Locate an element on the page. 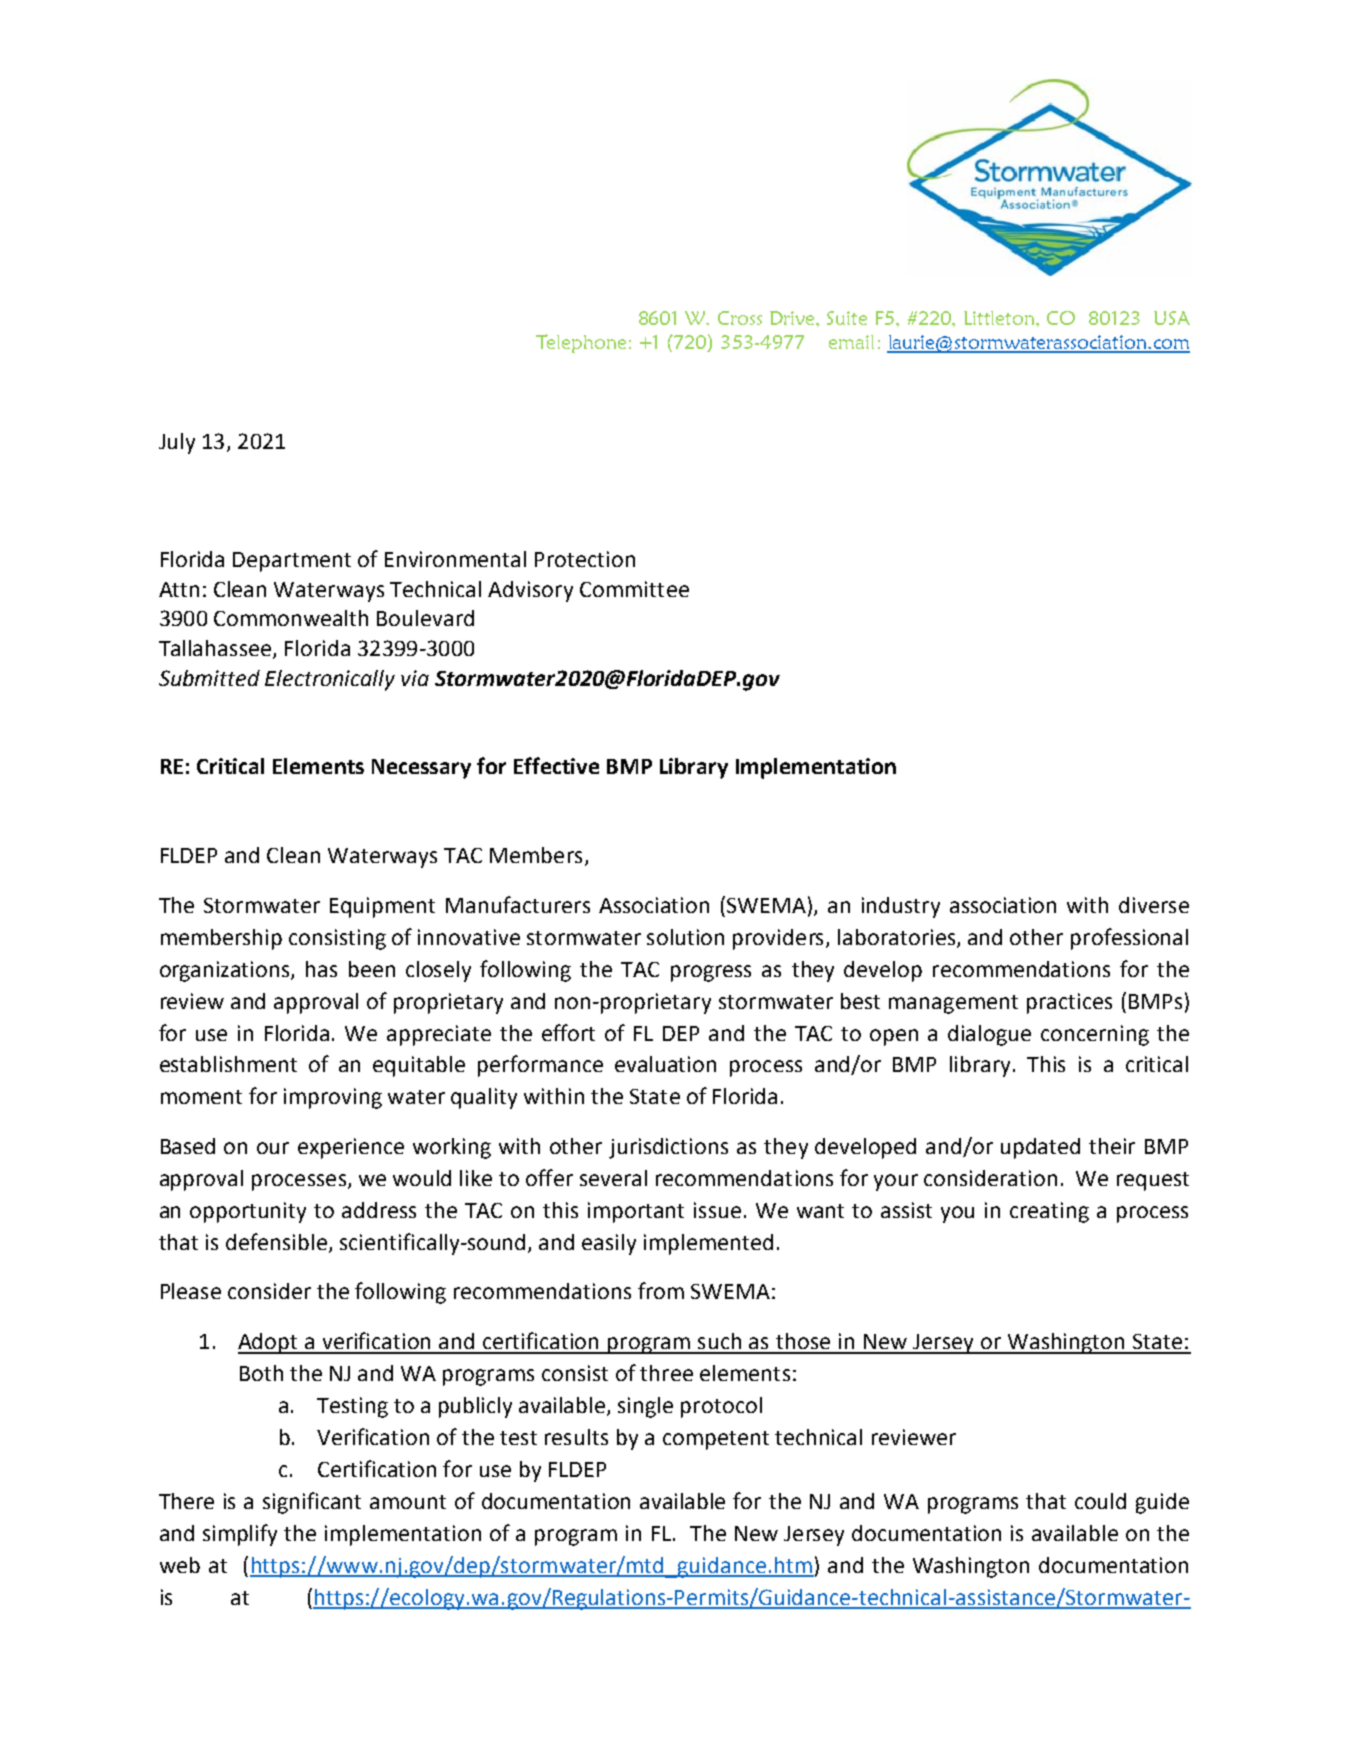  significant is located at coordinates (312, 1503).
